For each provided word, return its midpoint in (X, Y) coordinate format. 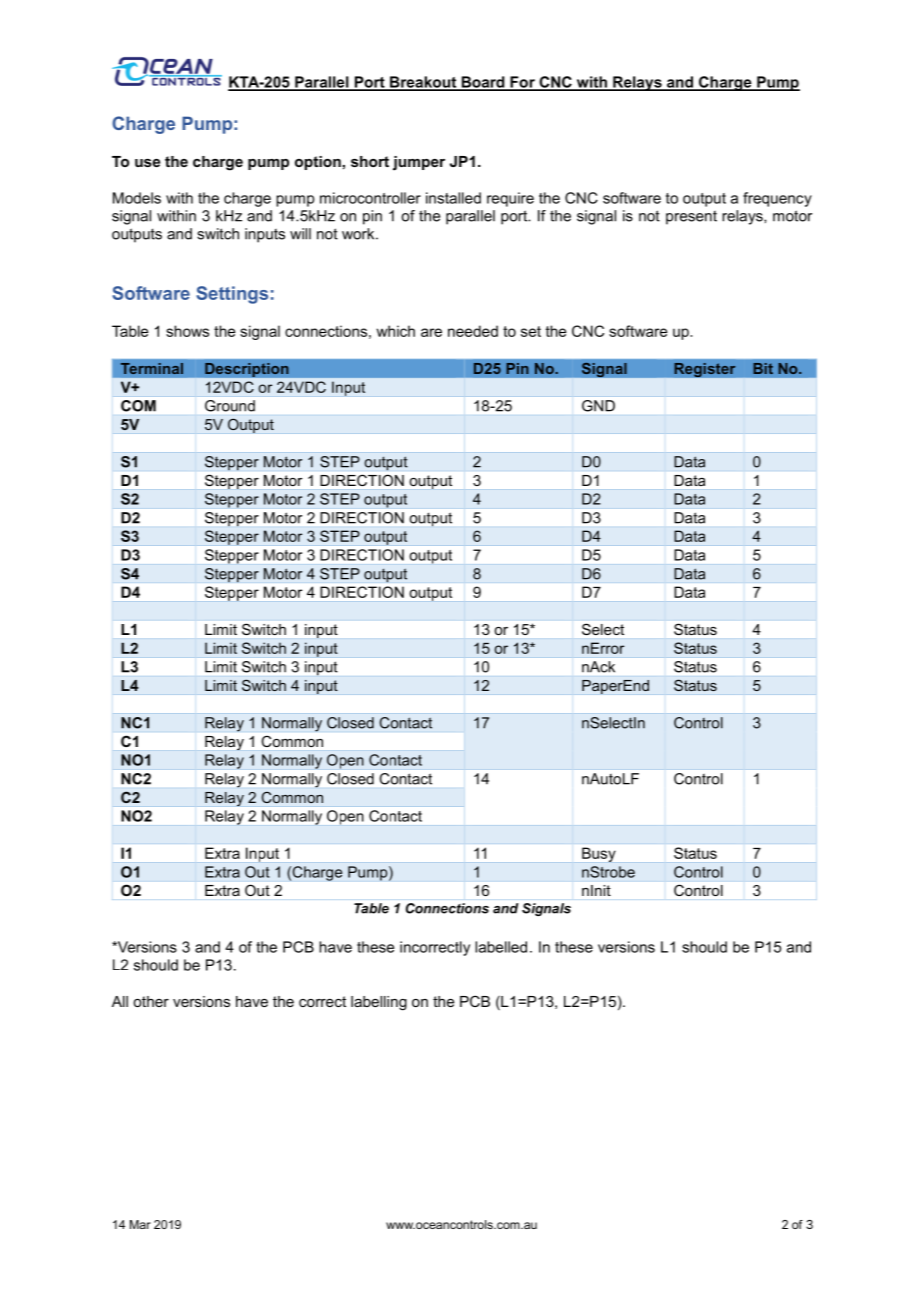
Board (483, 83)
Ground (230, 406)
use (147, 163)
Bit (763, 368)
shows (187, 331)
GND (598, 406)
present (691, 218)
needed (473, 331)
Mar (140, 1224)
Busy (599, 854)
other (151, 1001)
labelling (379, 1003)
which (395, 331)
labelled (501, 947)
